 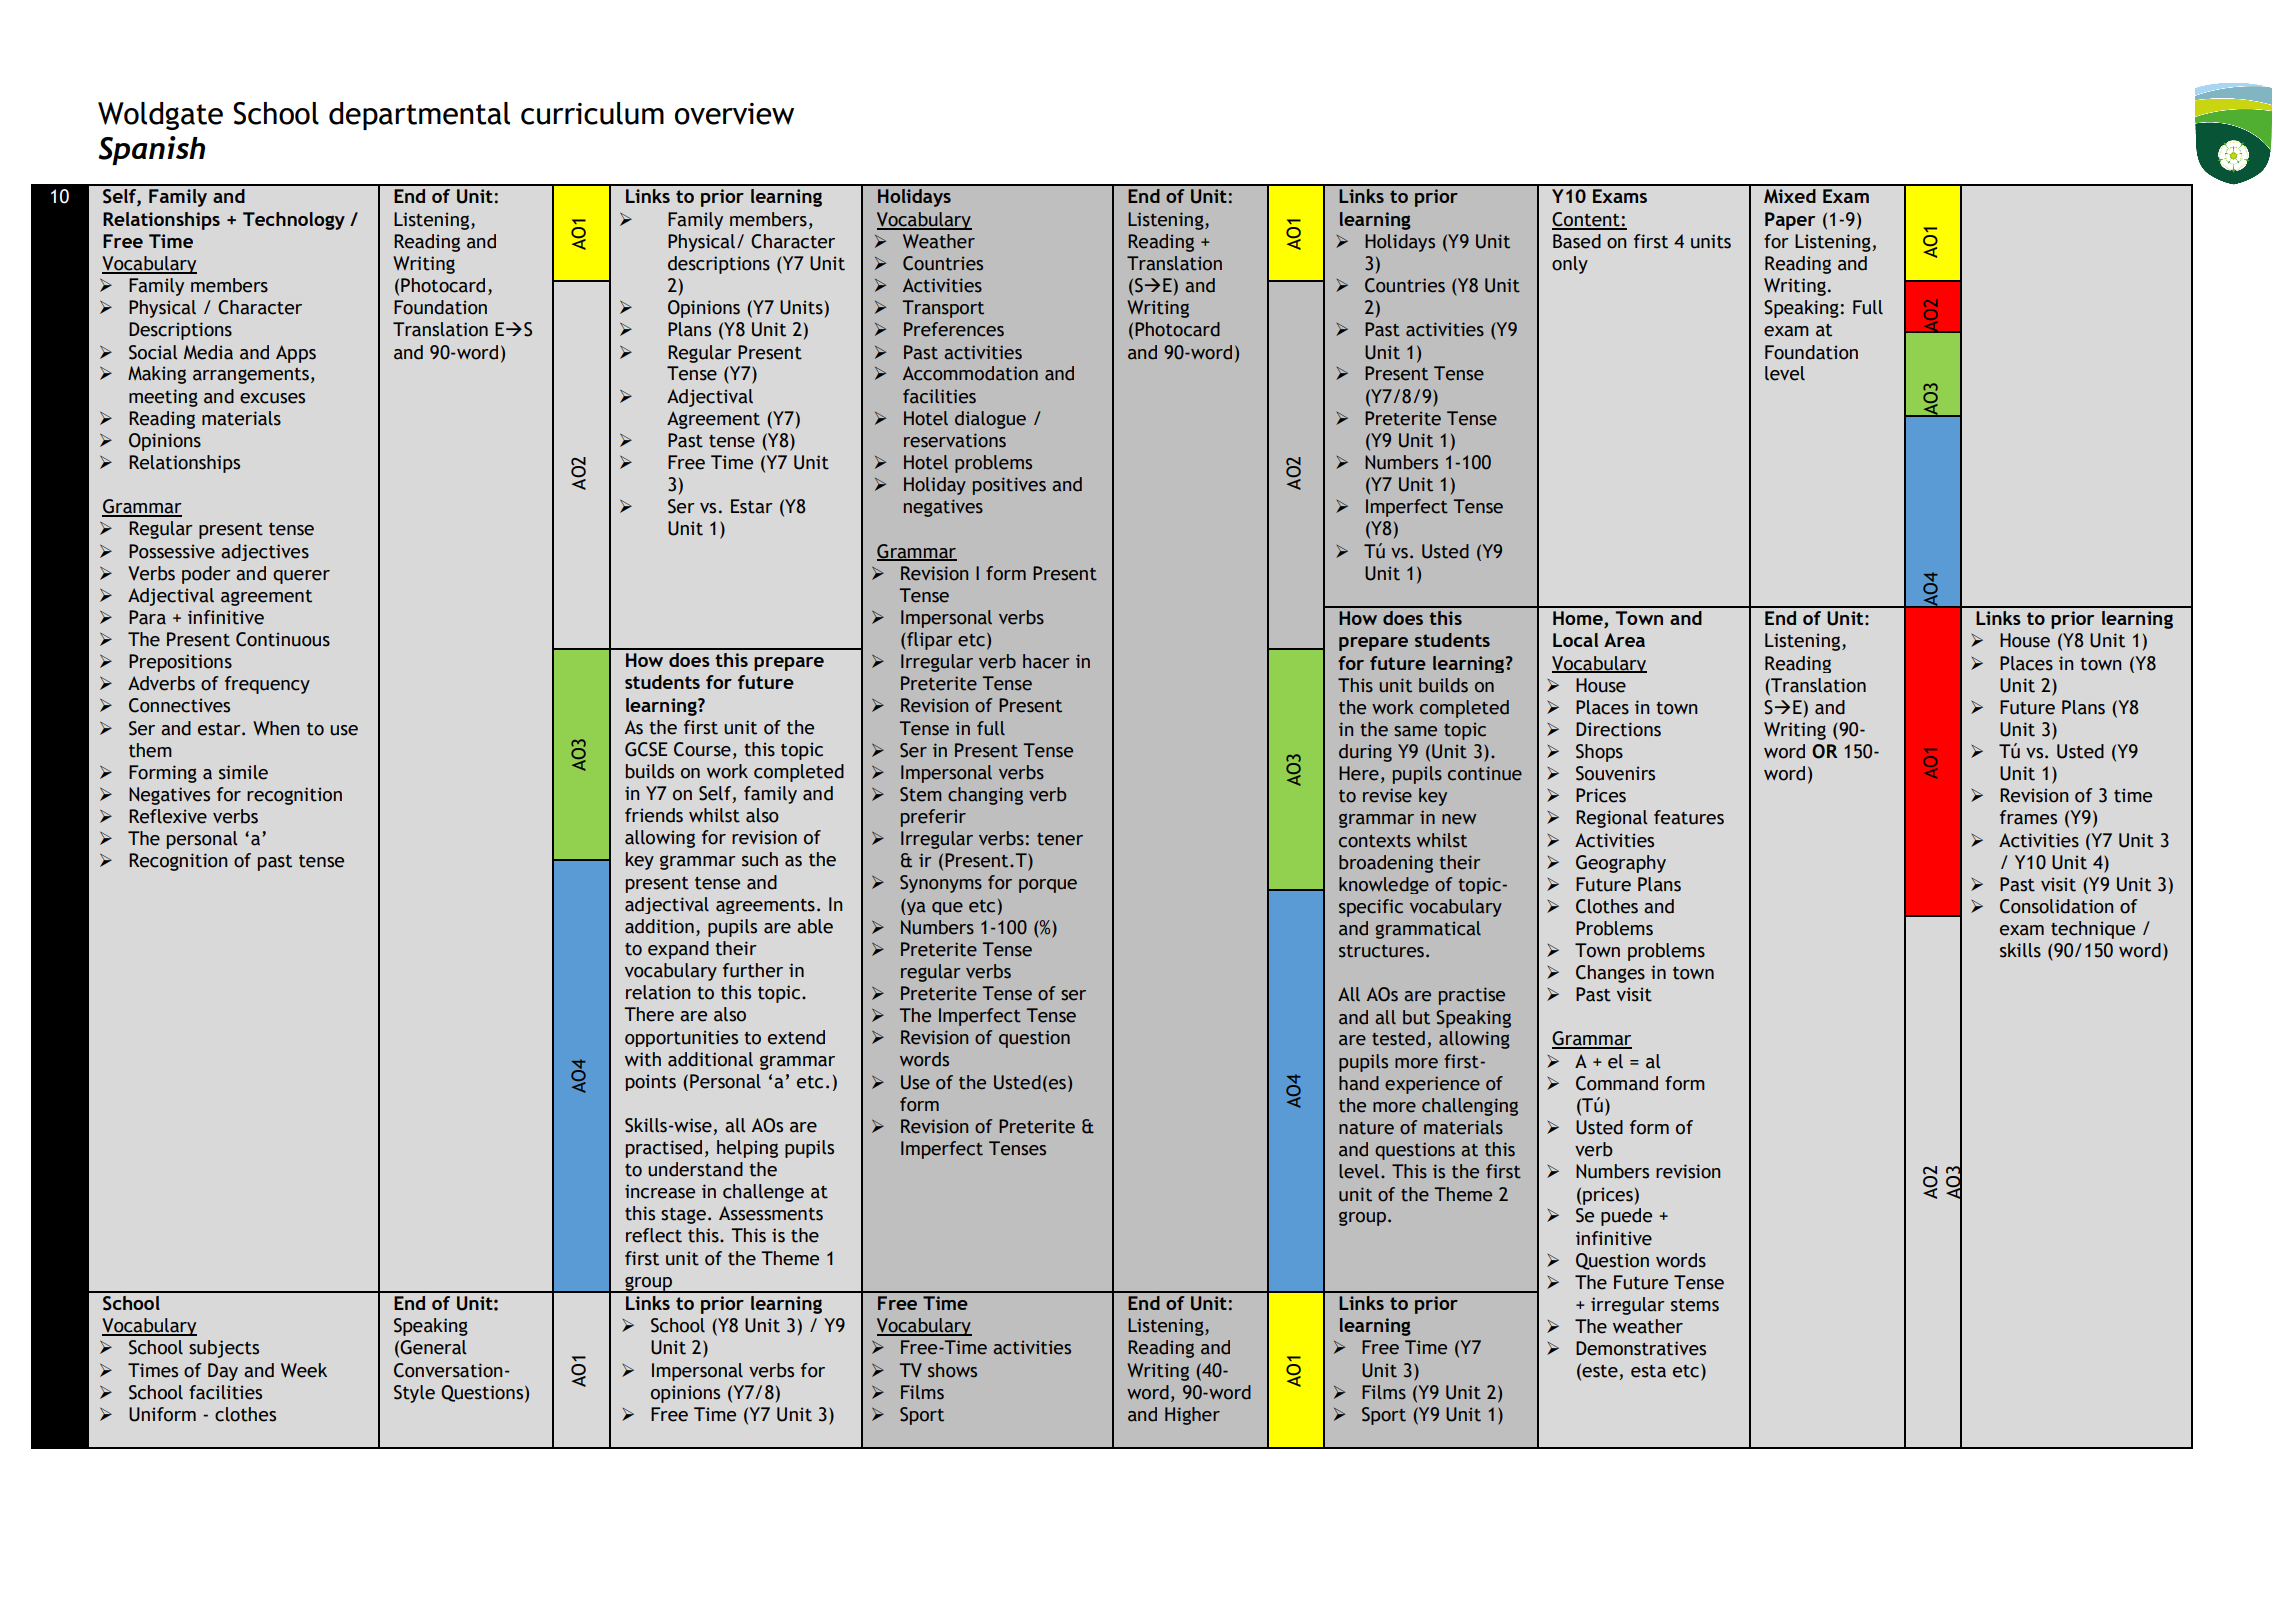 What do you see at coordinates (678, 950) in the screenshot?
I see `expand` at bounding box center [678, 950].
